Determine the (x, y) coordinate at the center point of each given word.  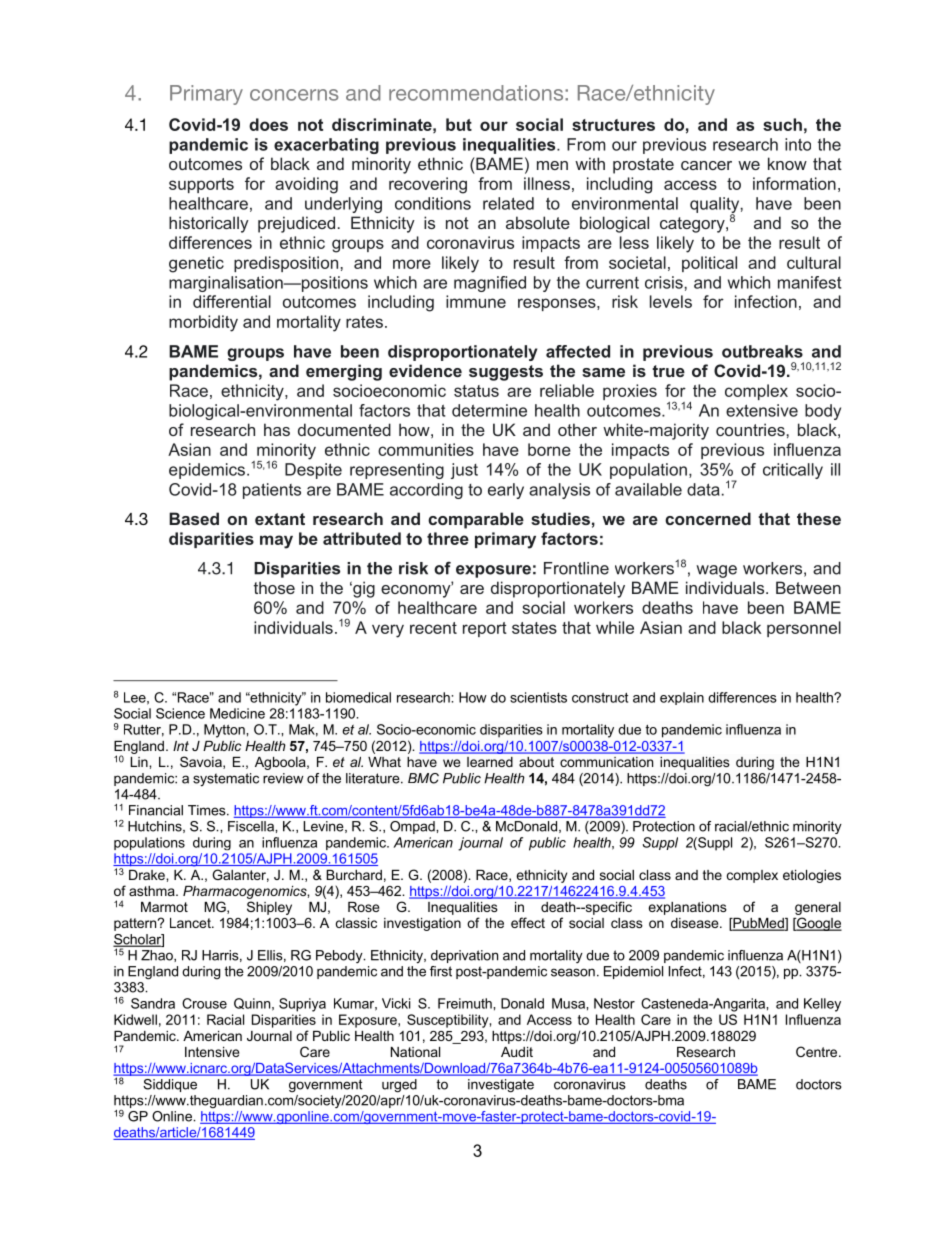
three (448, 538)
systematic (226, 779)
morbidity (203, 323)
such (782, 124)
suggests (506, 373)
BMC (423, 778)
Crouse (204, 1003)
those (274, 587)
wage (716, 571)
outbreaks (762, 351)
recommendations (477, 93)
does (268, 124)
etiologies (812, 876)
